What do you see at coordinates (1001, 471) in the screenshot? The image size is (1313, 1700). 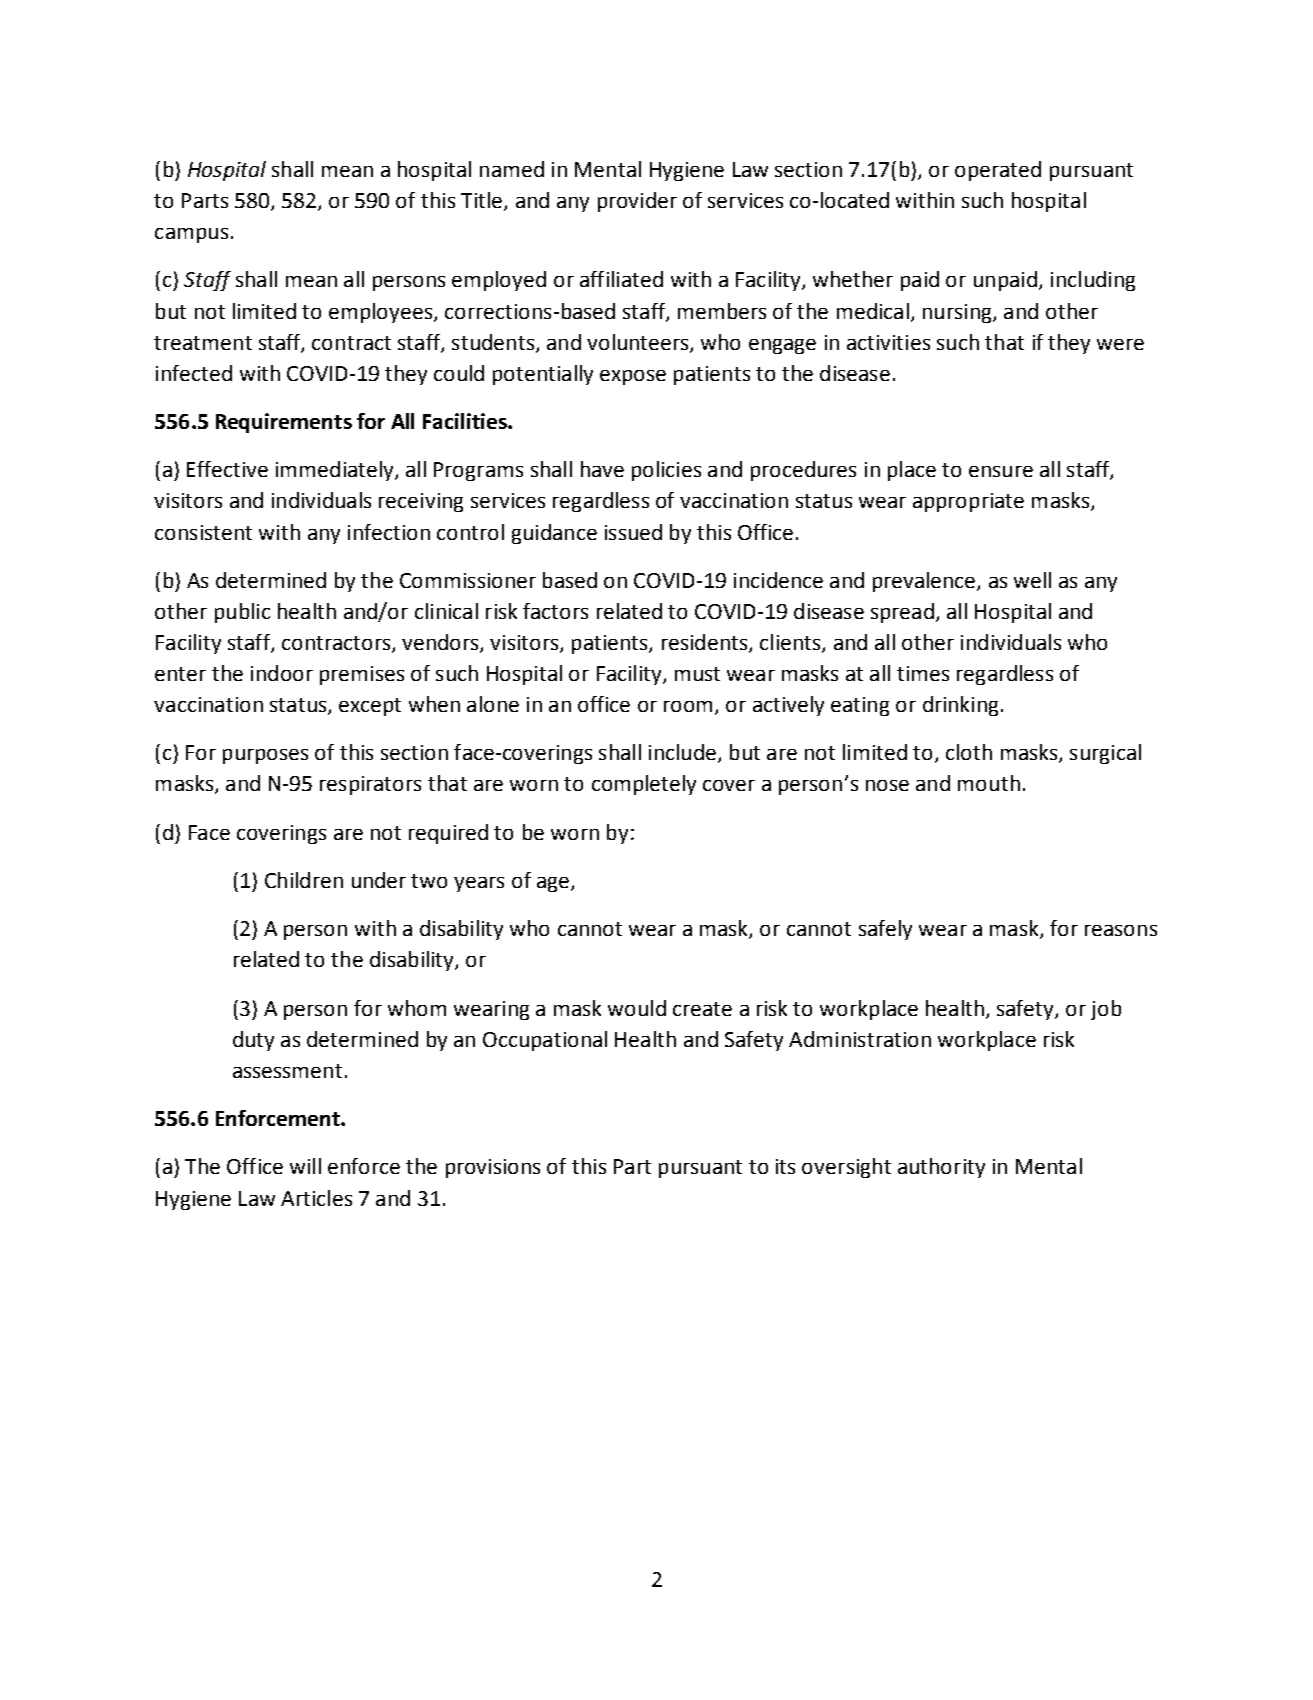 I see `ensure` at bounding box center [1001, 471].
